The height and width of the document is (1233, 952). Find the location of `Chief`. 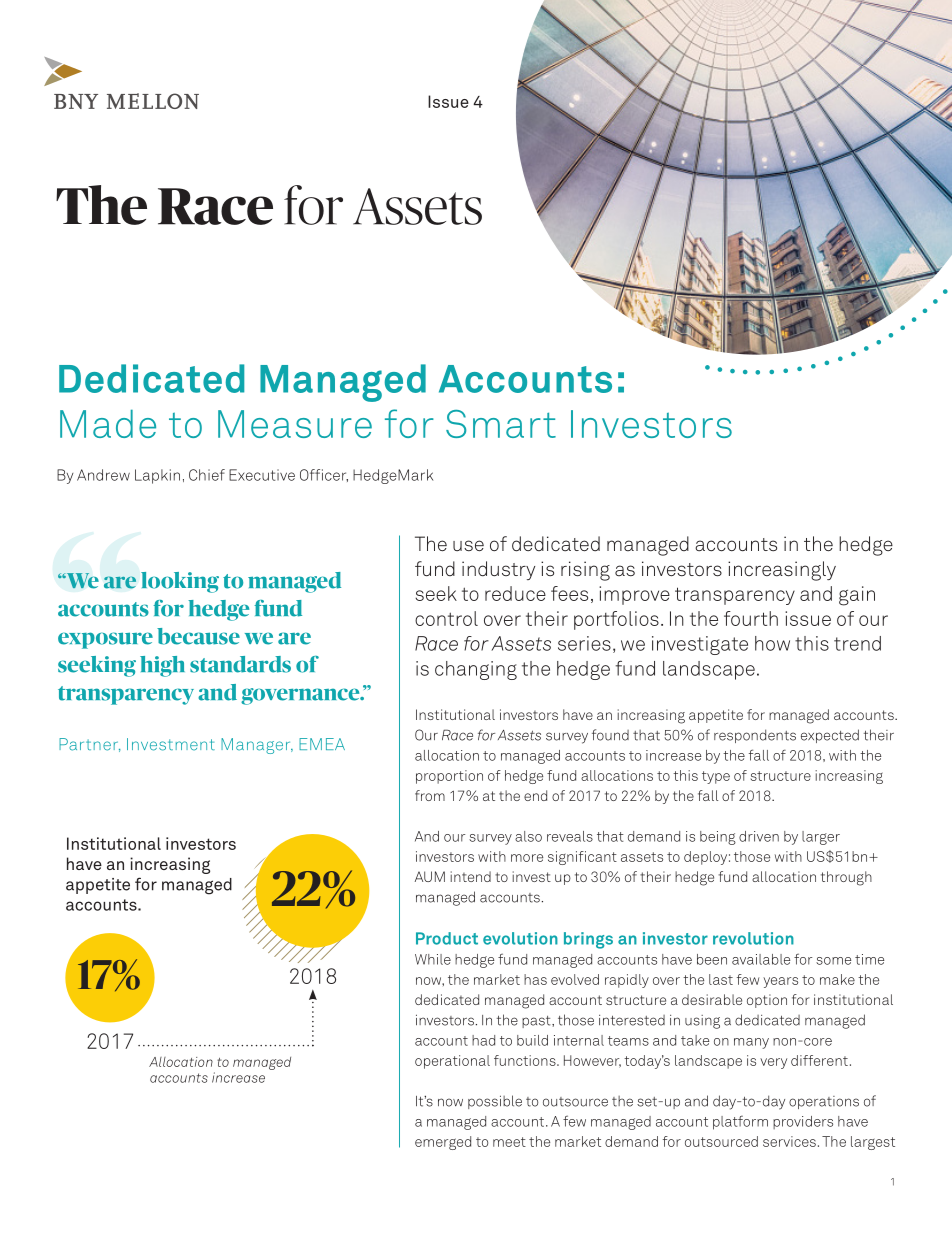

Chief is located at coordinates (207, 475).
